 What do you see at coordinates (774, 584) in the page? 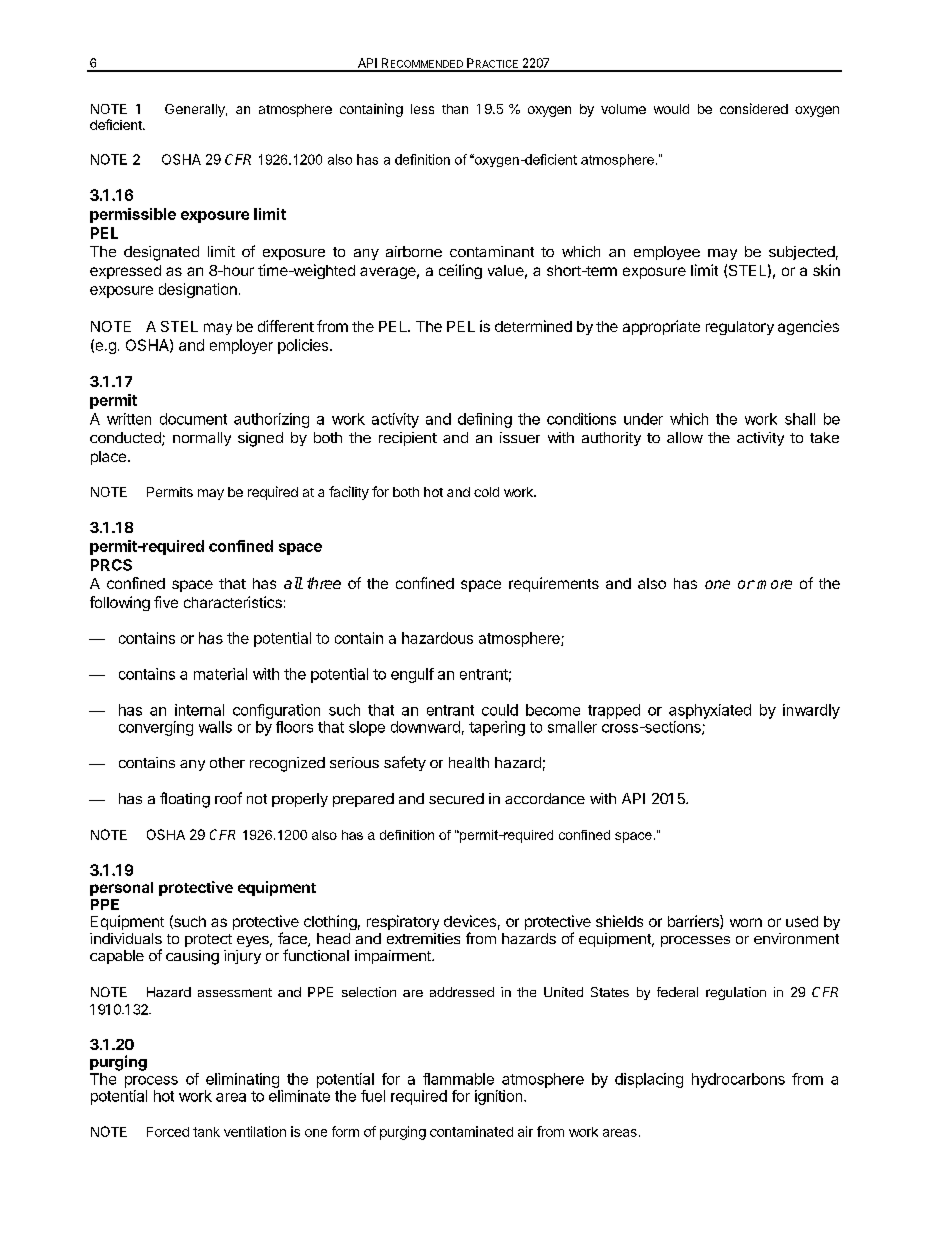
I see `more` at bounding box center [774, 584].
